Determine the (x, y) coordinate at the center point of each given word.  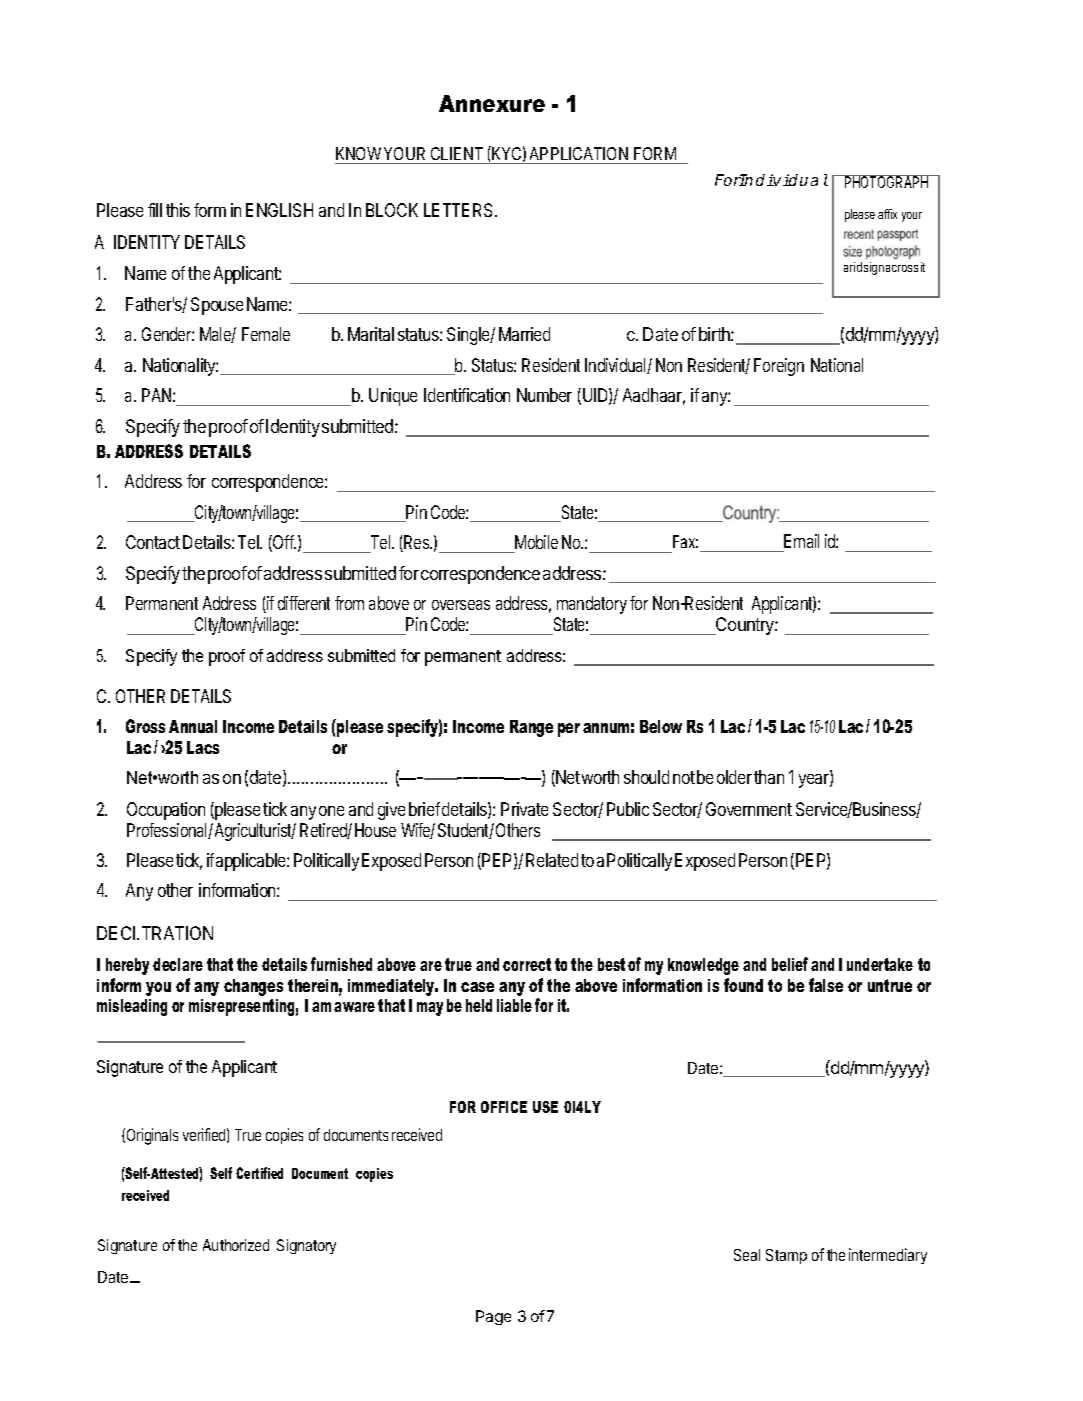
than (769, 777)
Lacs (203, 747)
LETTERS (460, 210)
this (178, 210)
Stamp (786, 1256)
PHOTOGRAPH (886, 181)
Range (531, 728)
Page (493, 1317)
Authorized (236, 1245)
